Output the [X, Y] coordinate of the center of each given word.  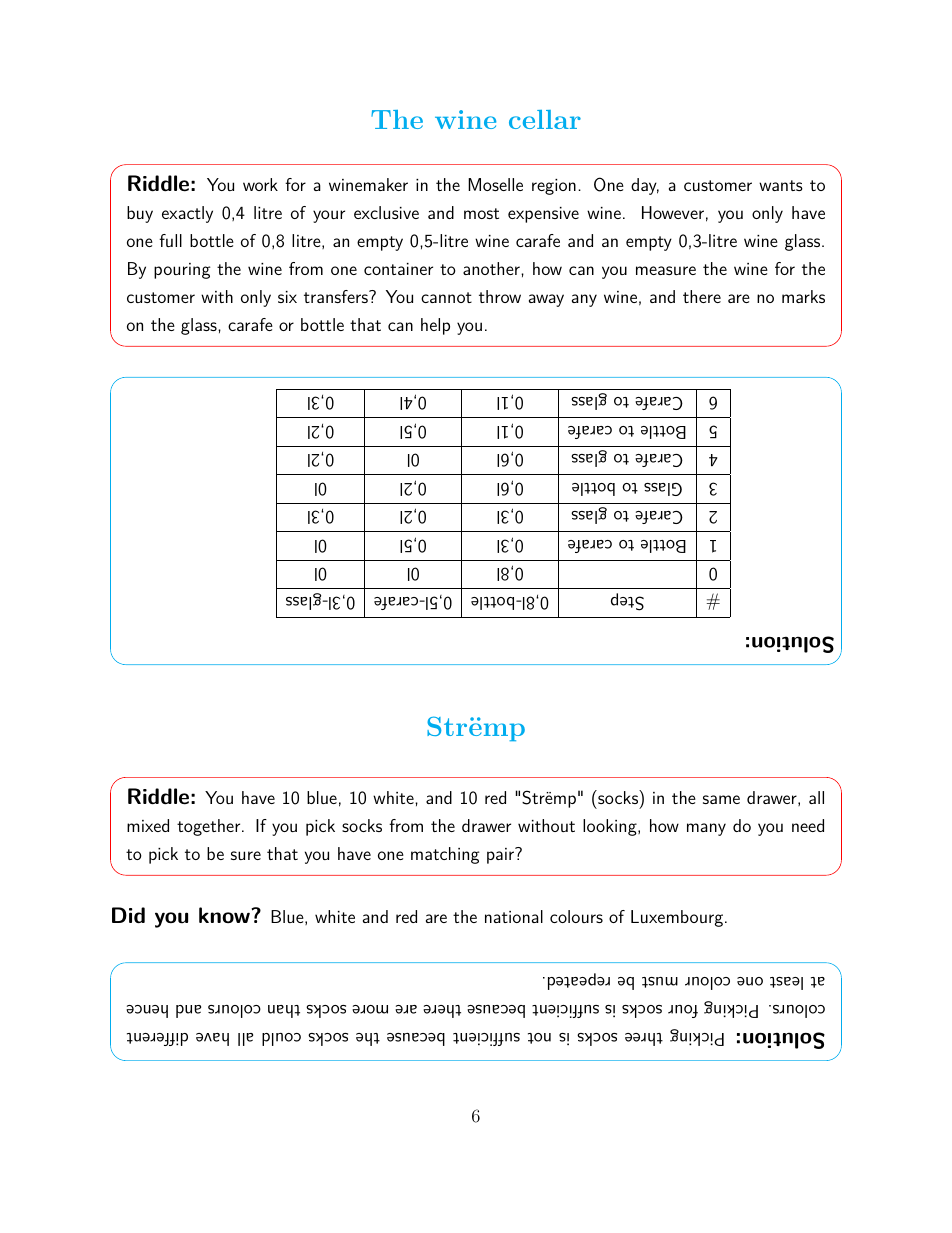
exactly [187, 214]
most [481, 213]
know [225, 915]
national [514, 916]
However [673, 212]
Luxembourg [677, 918]
